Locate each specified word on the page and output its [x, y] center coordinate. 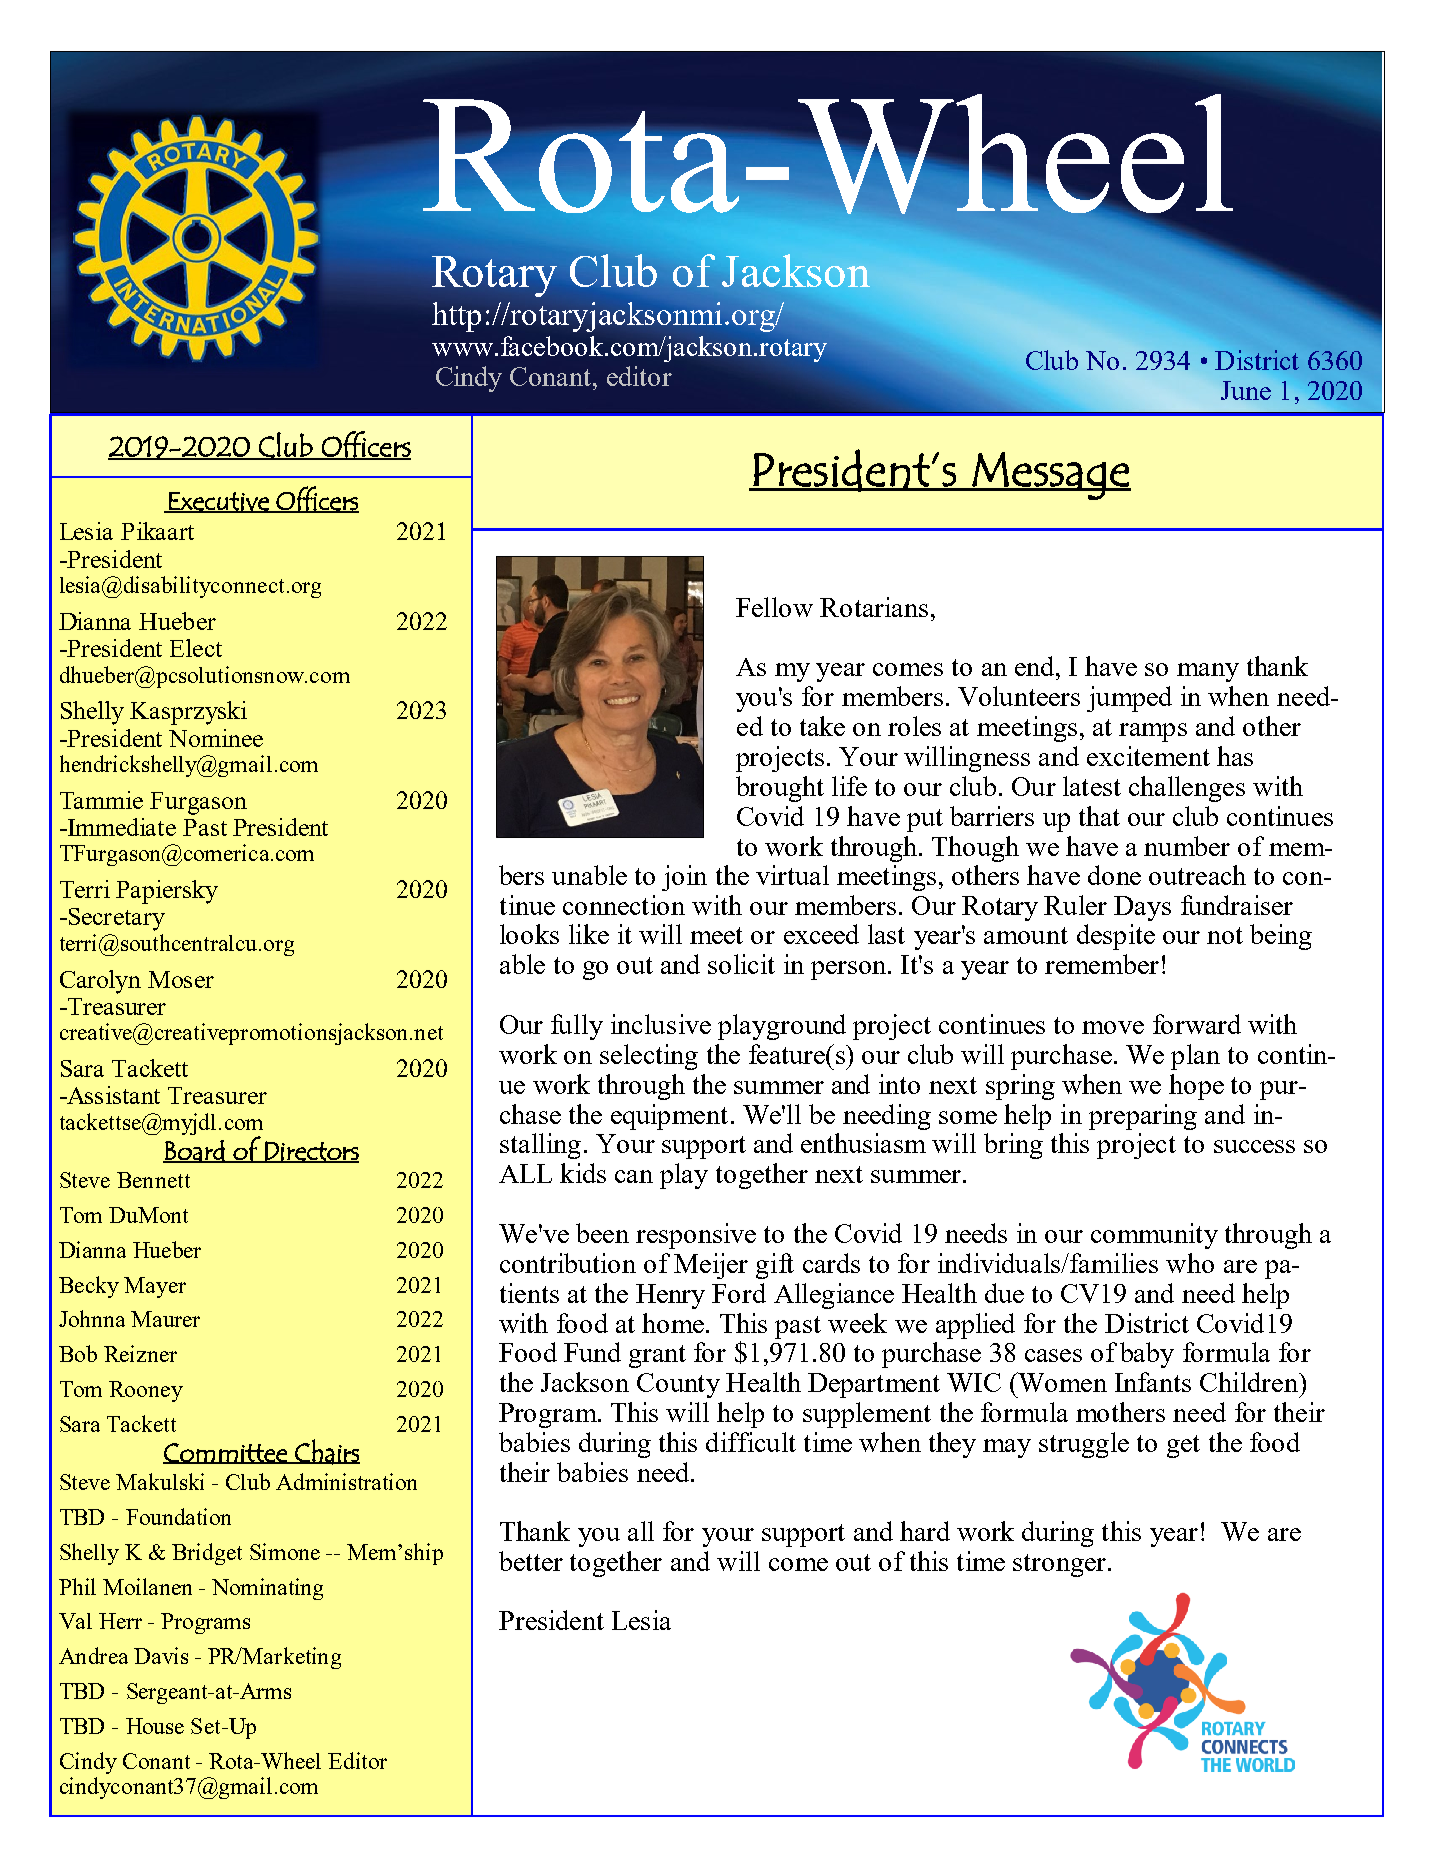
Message [1050, 476]
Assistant [112, 1095]
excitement [1148, 756]
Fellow [774, 607]
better [531, 1561]
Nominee [216, 738]
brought [780, 789]
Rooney [146, 1391]
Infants [1153, 1382]
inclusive [661, 1024]
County [678, 1385]
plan [1195, 1057]
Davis [161, 1655]
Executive [219, 502]
